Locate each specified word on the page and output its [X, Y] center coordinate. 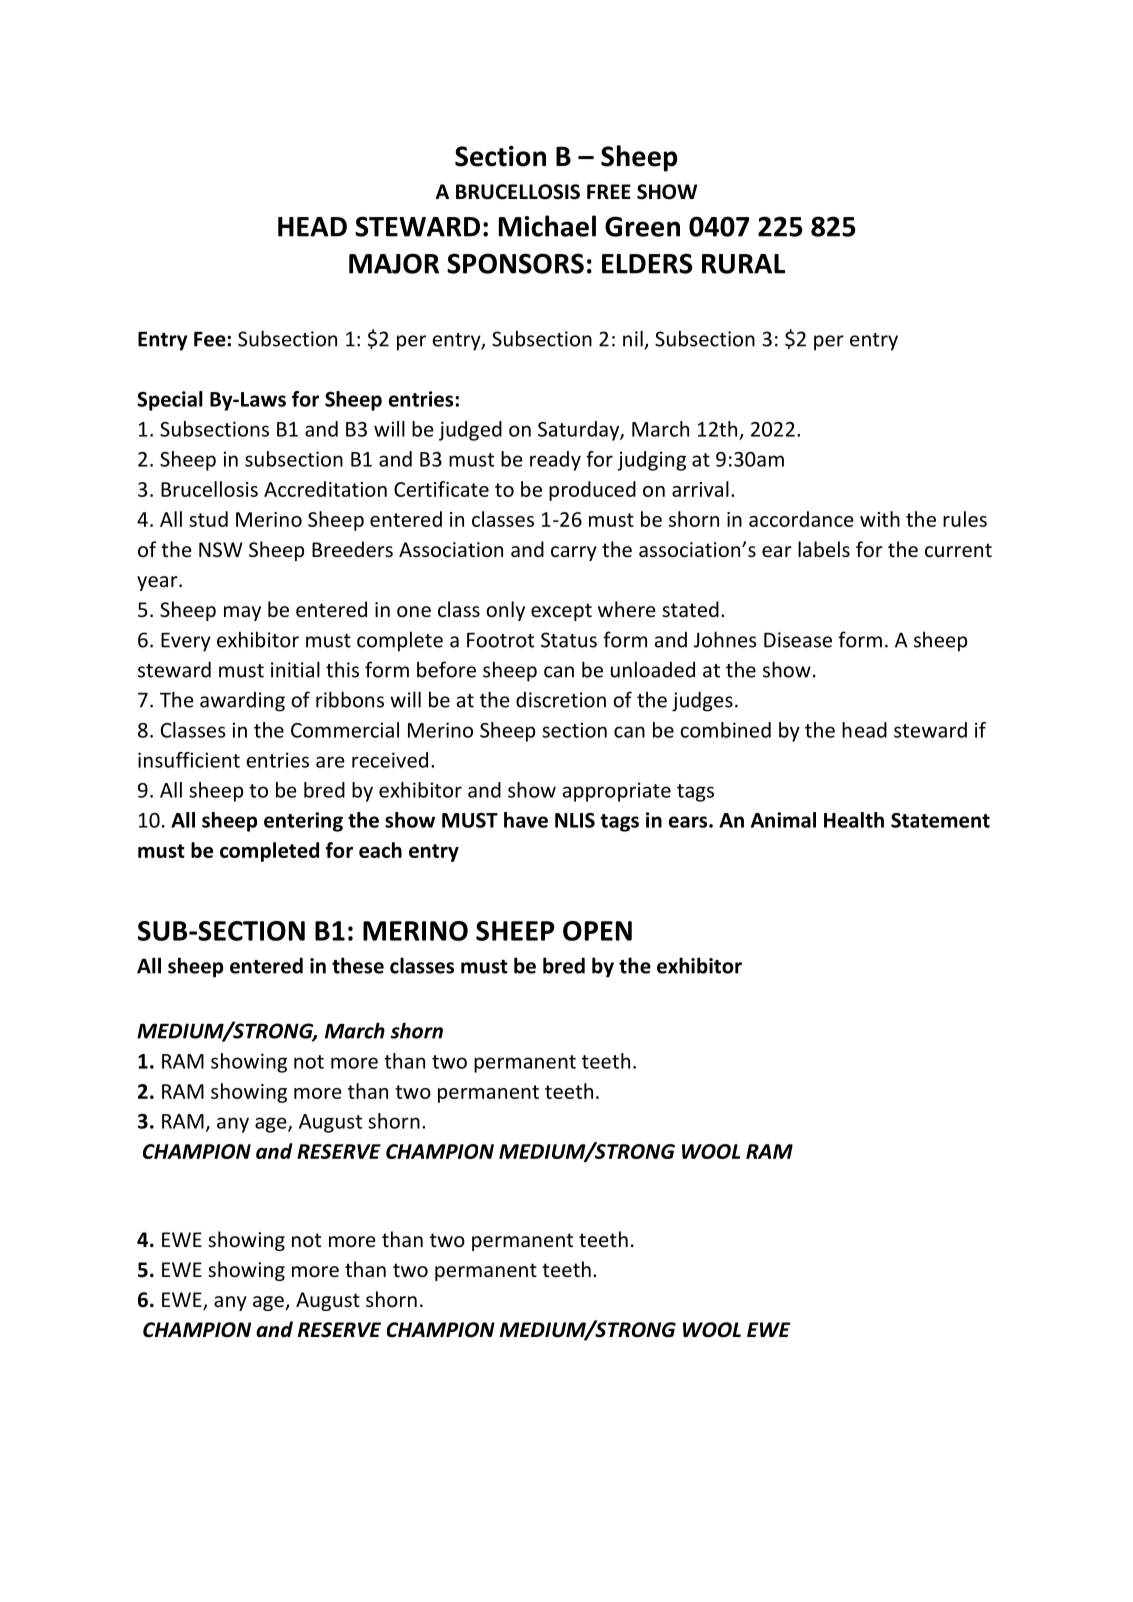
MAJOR [394, 263]
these [358, 965]
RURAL [743, 264]
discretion [561, 700]
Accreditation [325, 489]
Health [854, 820]
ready [555, 461]
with [880, 519]
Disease [798, 640]
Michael [547, 226]
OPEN [597, 931]
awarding [242, 702]
